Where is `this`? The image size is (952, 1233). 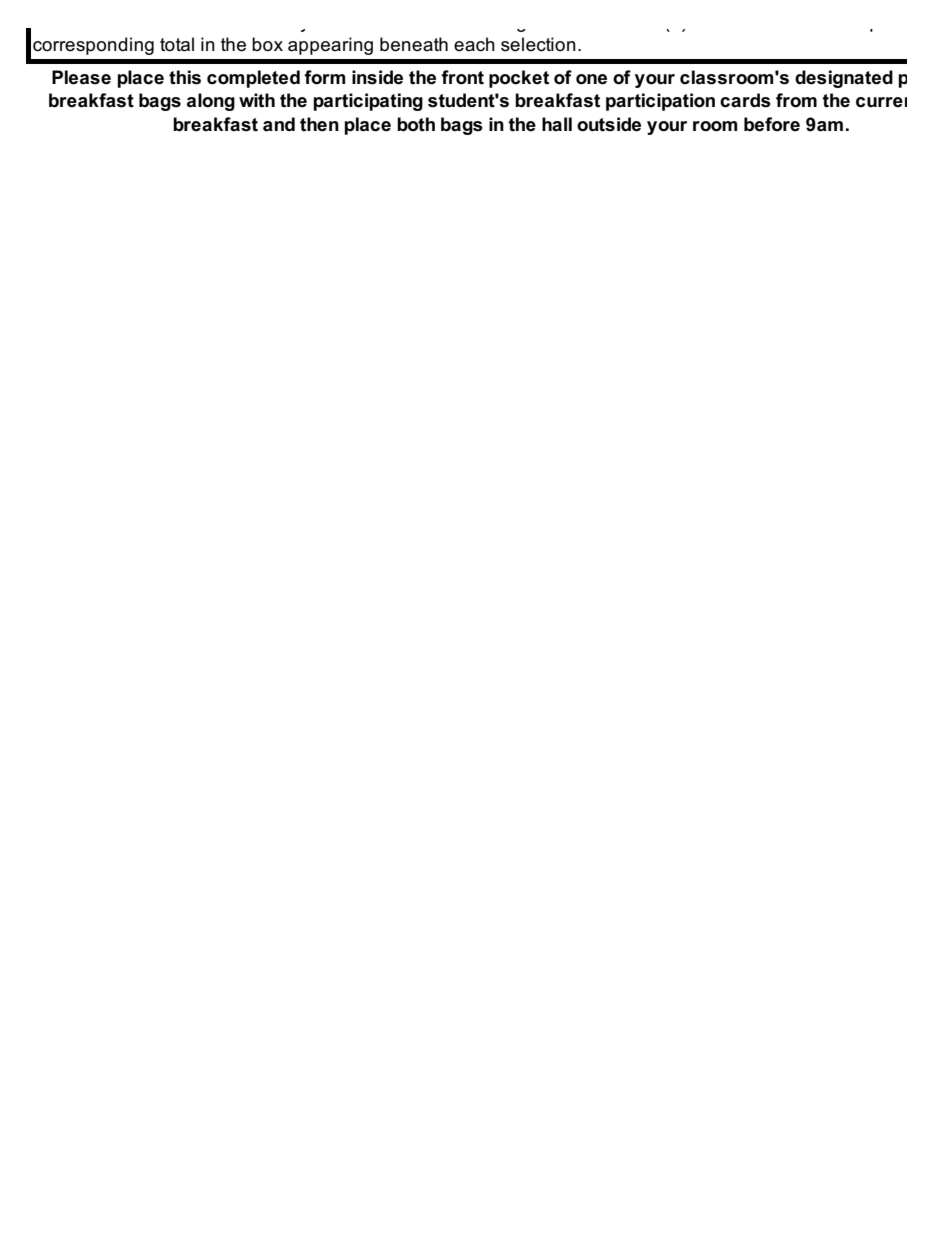 this is located at coordinates (185, 77).
